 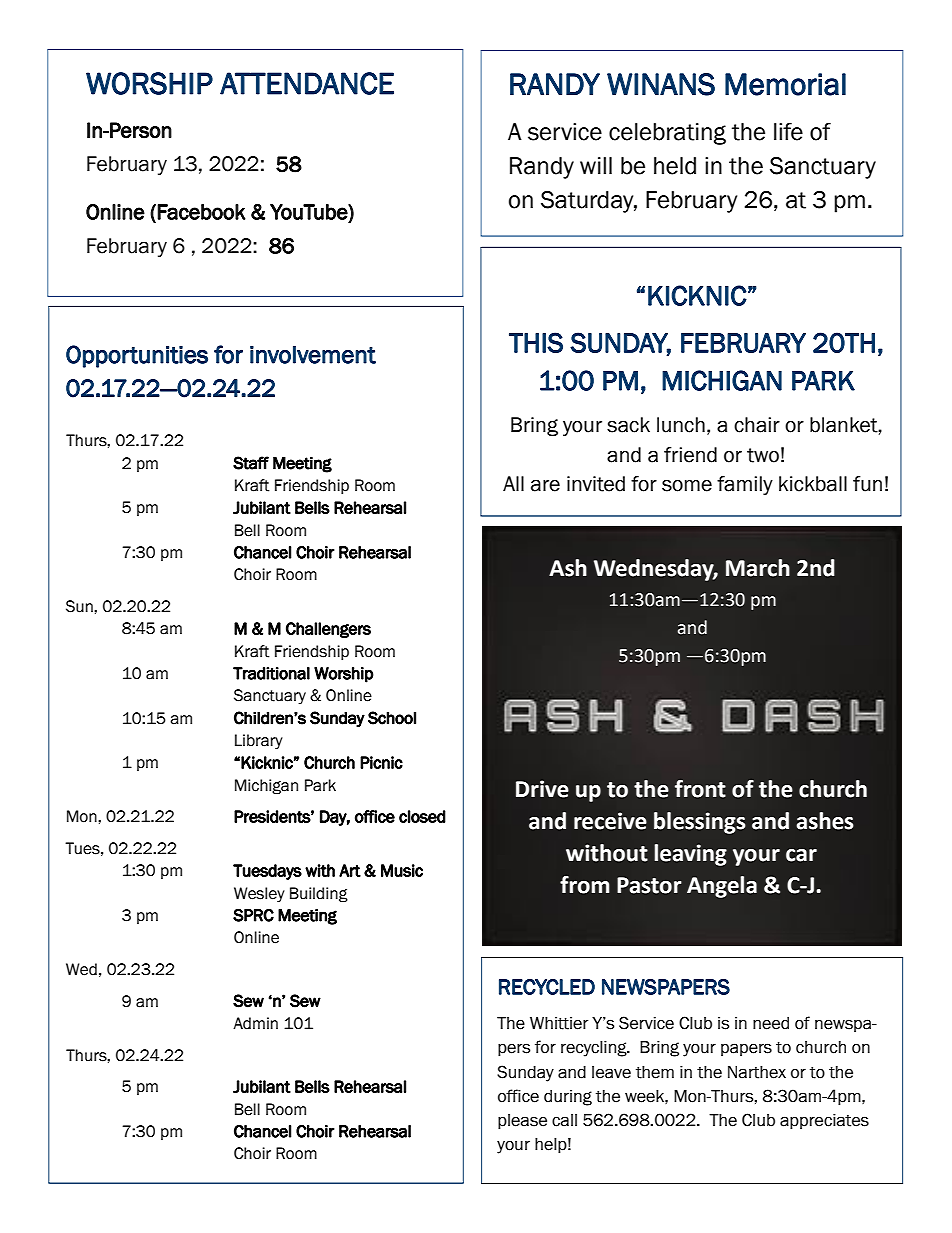 I want to click on two, so click(x=763, y=455).
